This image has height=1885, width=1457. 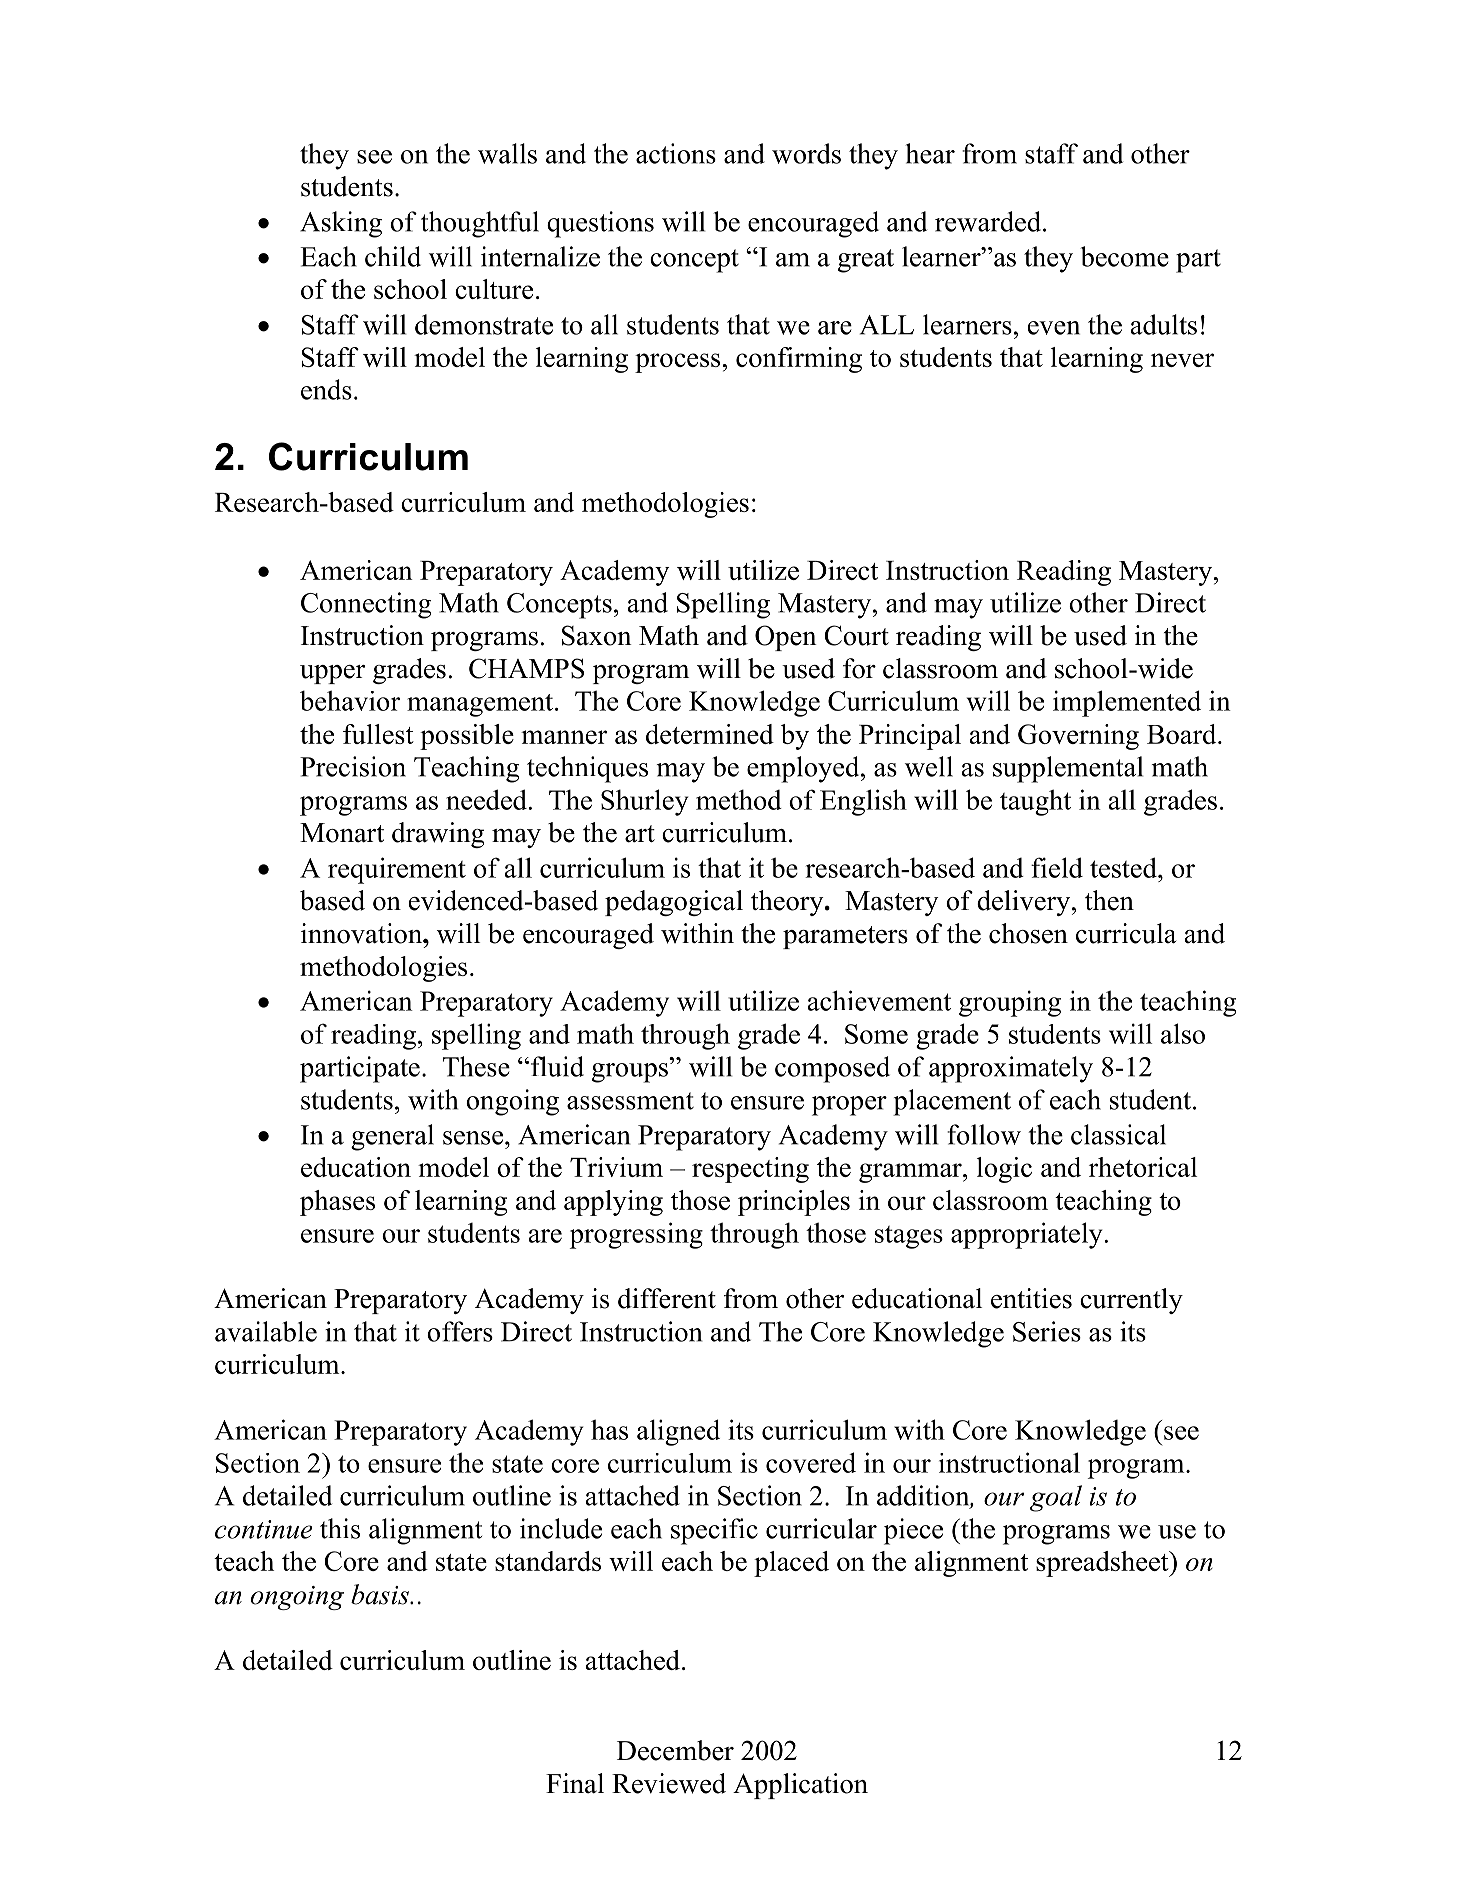 I want to click on December, so click(x=675, y=1750).
